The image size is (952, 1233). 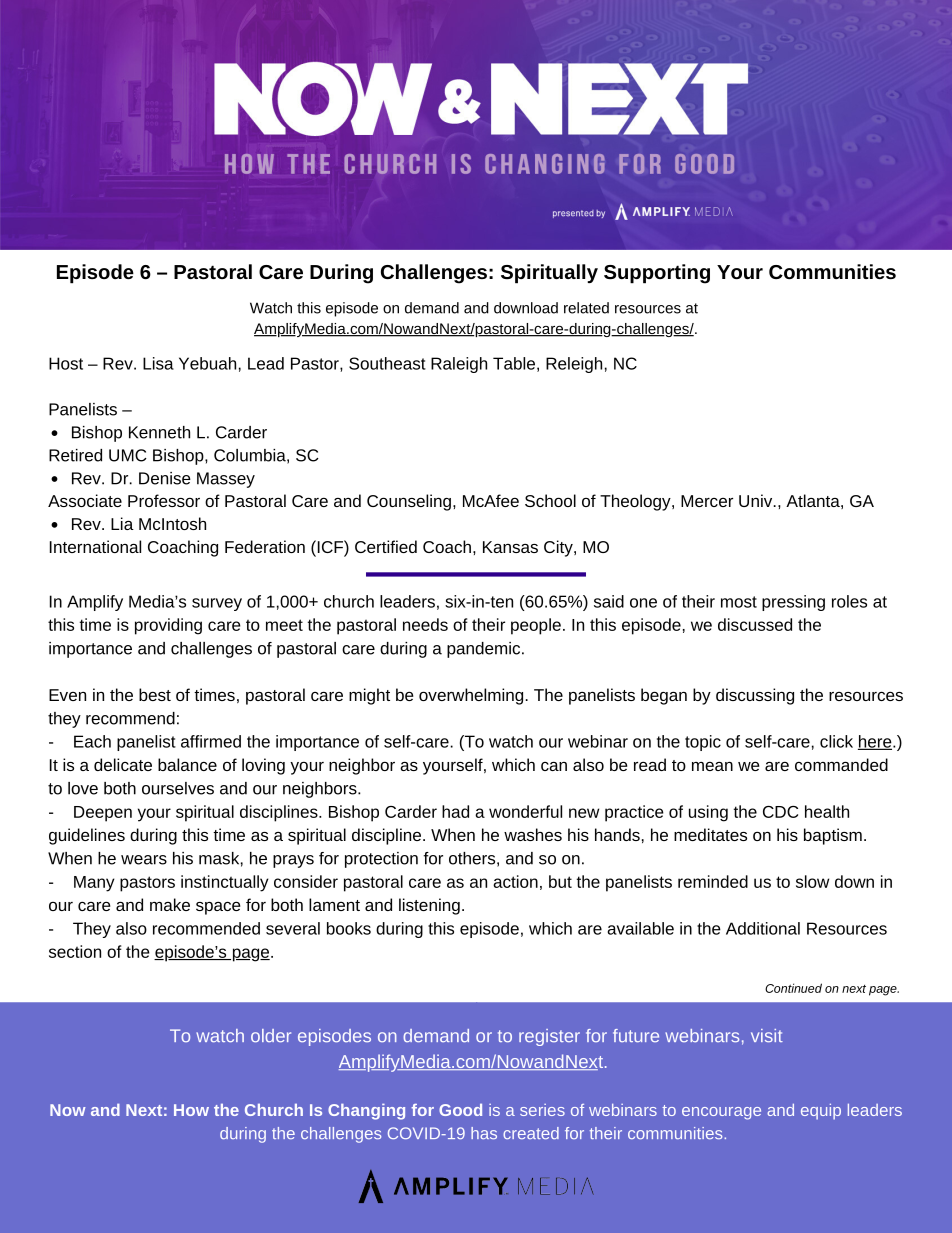 What do you see at coordinates (757, 500) in the screenshot?
I see `Univ` at bounding box center [757, 500].
